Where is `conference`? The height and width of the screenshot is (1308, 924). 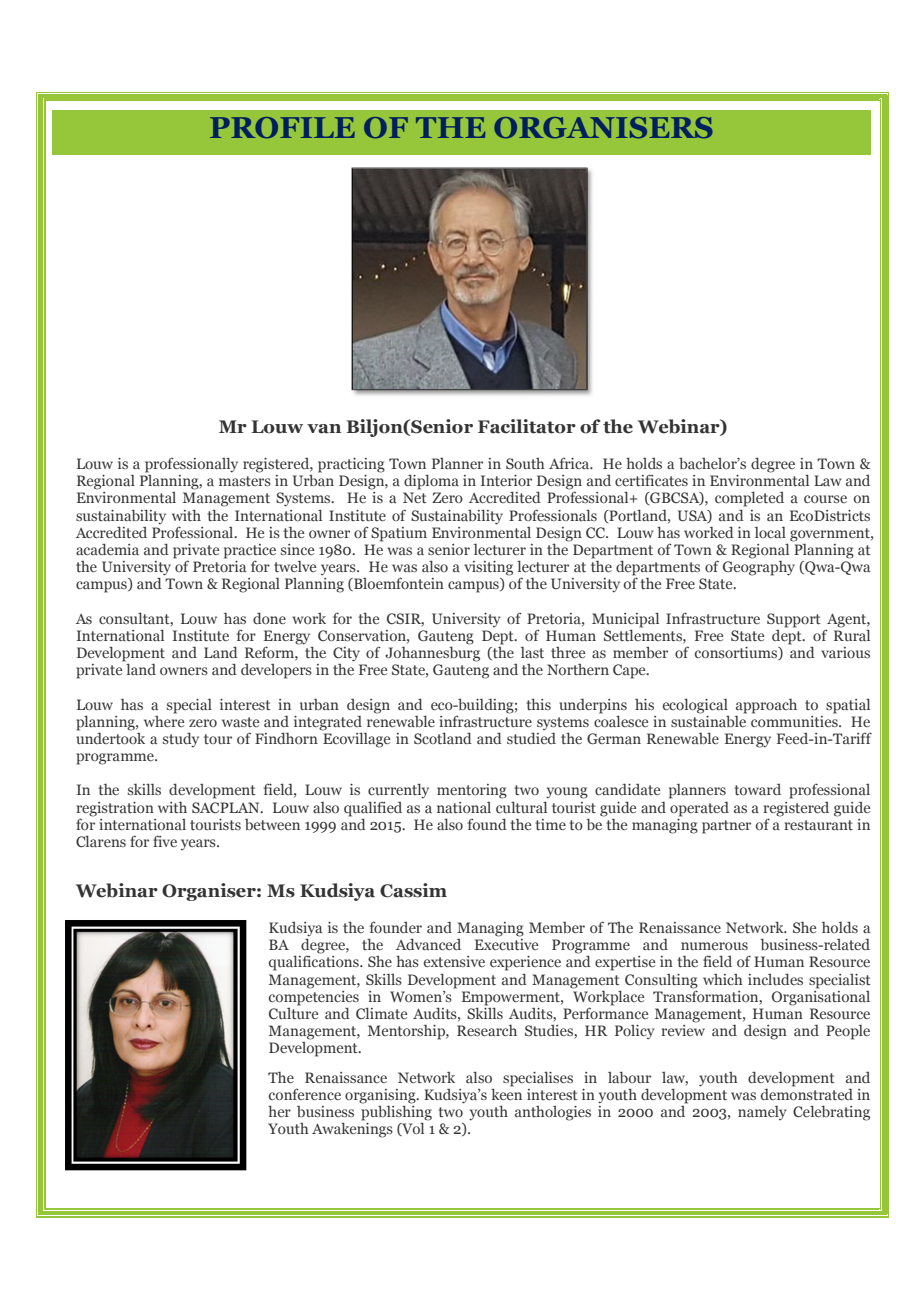 conference is located at coordinates (305, 1094).
